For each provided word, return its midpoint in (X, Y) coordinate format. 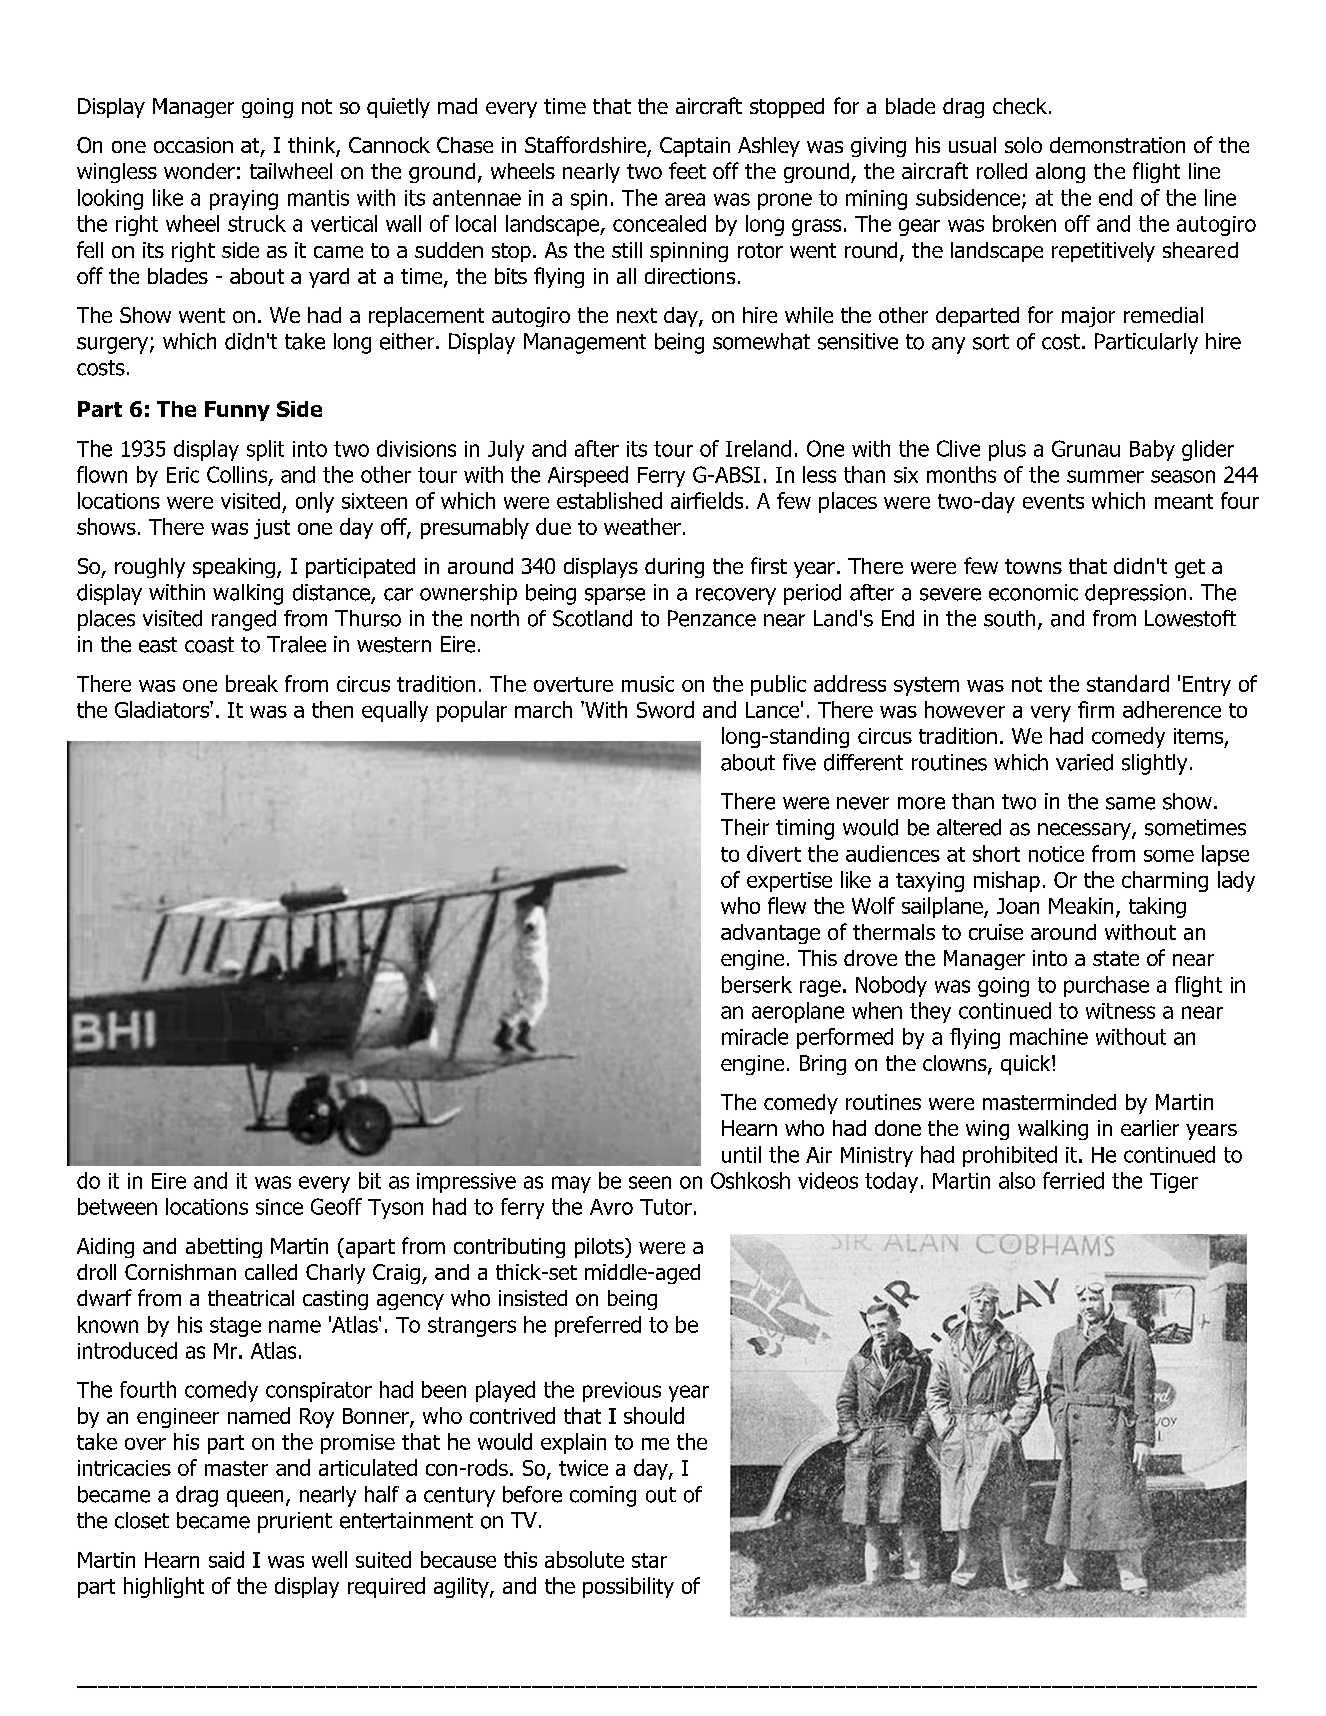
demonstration (1117, 145)
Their (745, 827)
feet (687, 170)
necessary (1085, 831)
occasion (193, 145)
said (226, 1559)
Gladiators (163, 709)
